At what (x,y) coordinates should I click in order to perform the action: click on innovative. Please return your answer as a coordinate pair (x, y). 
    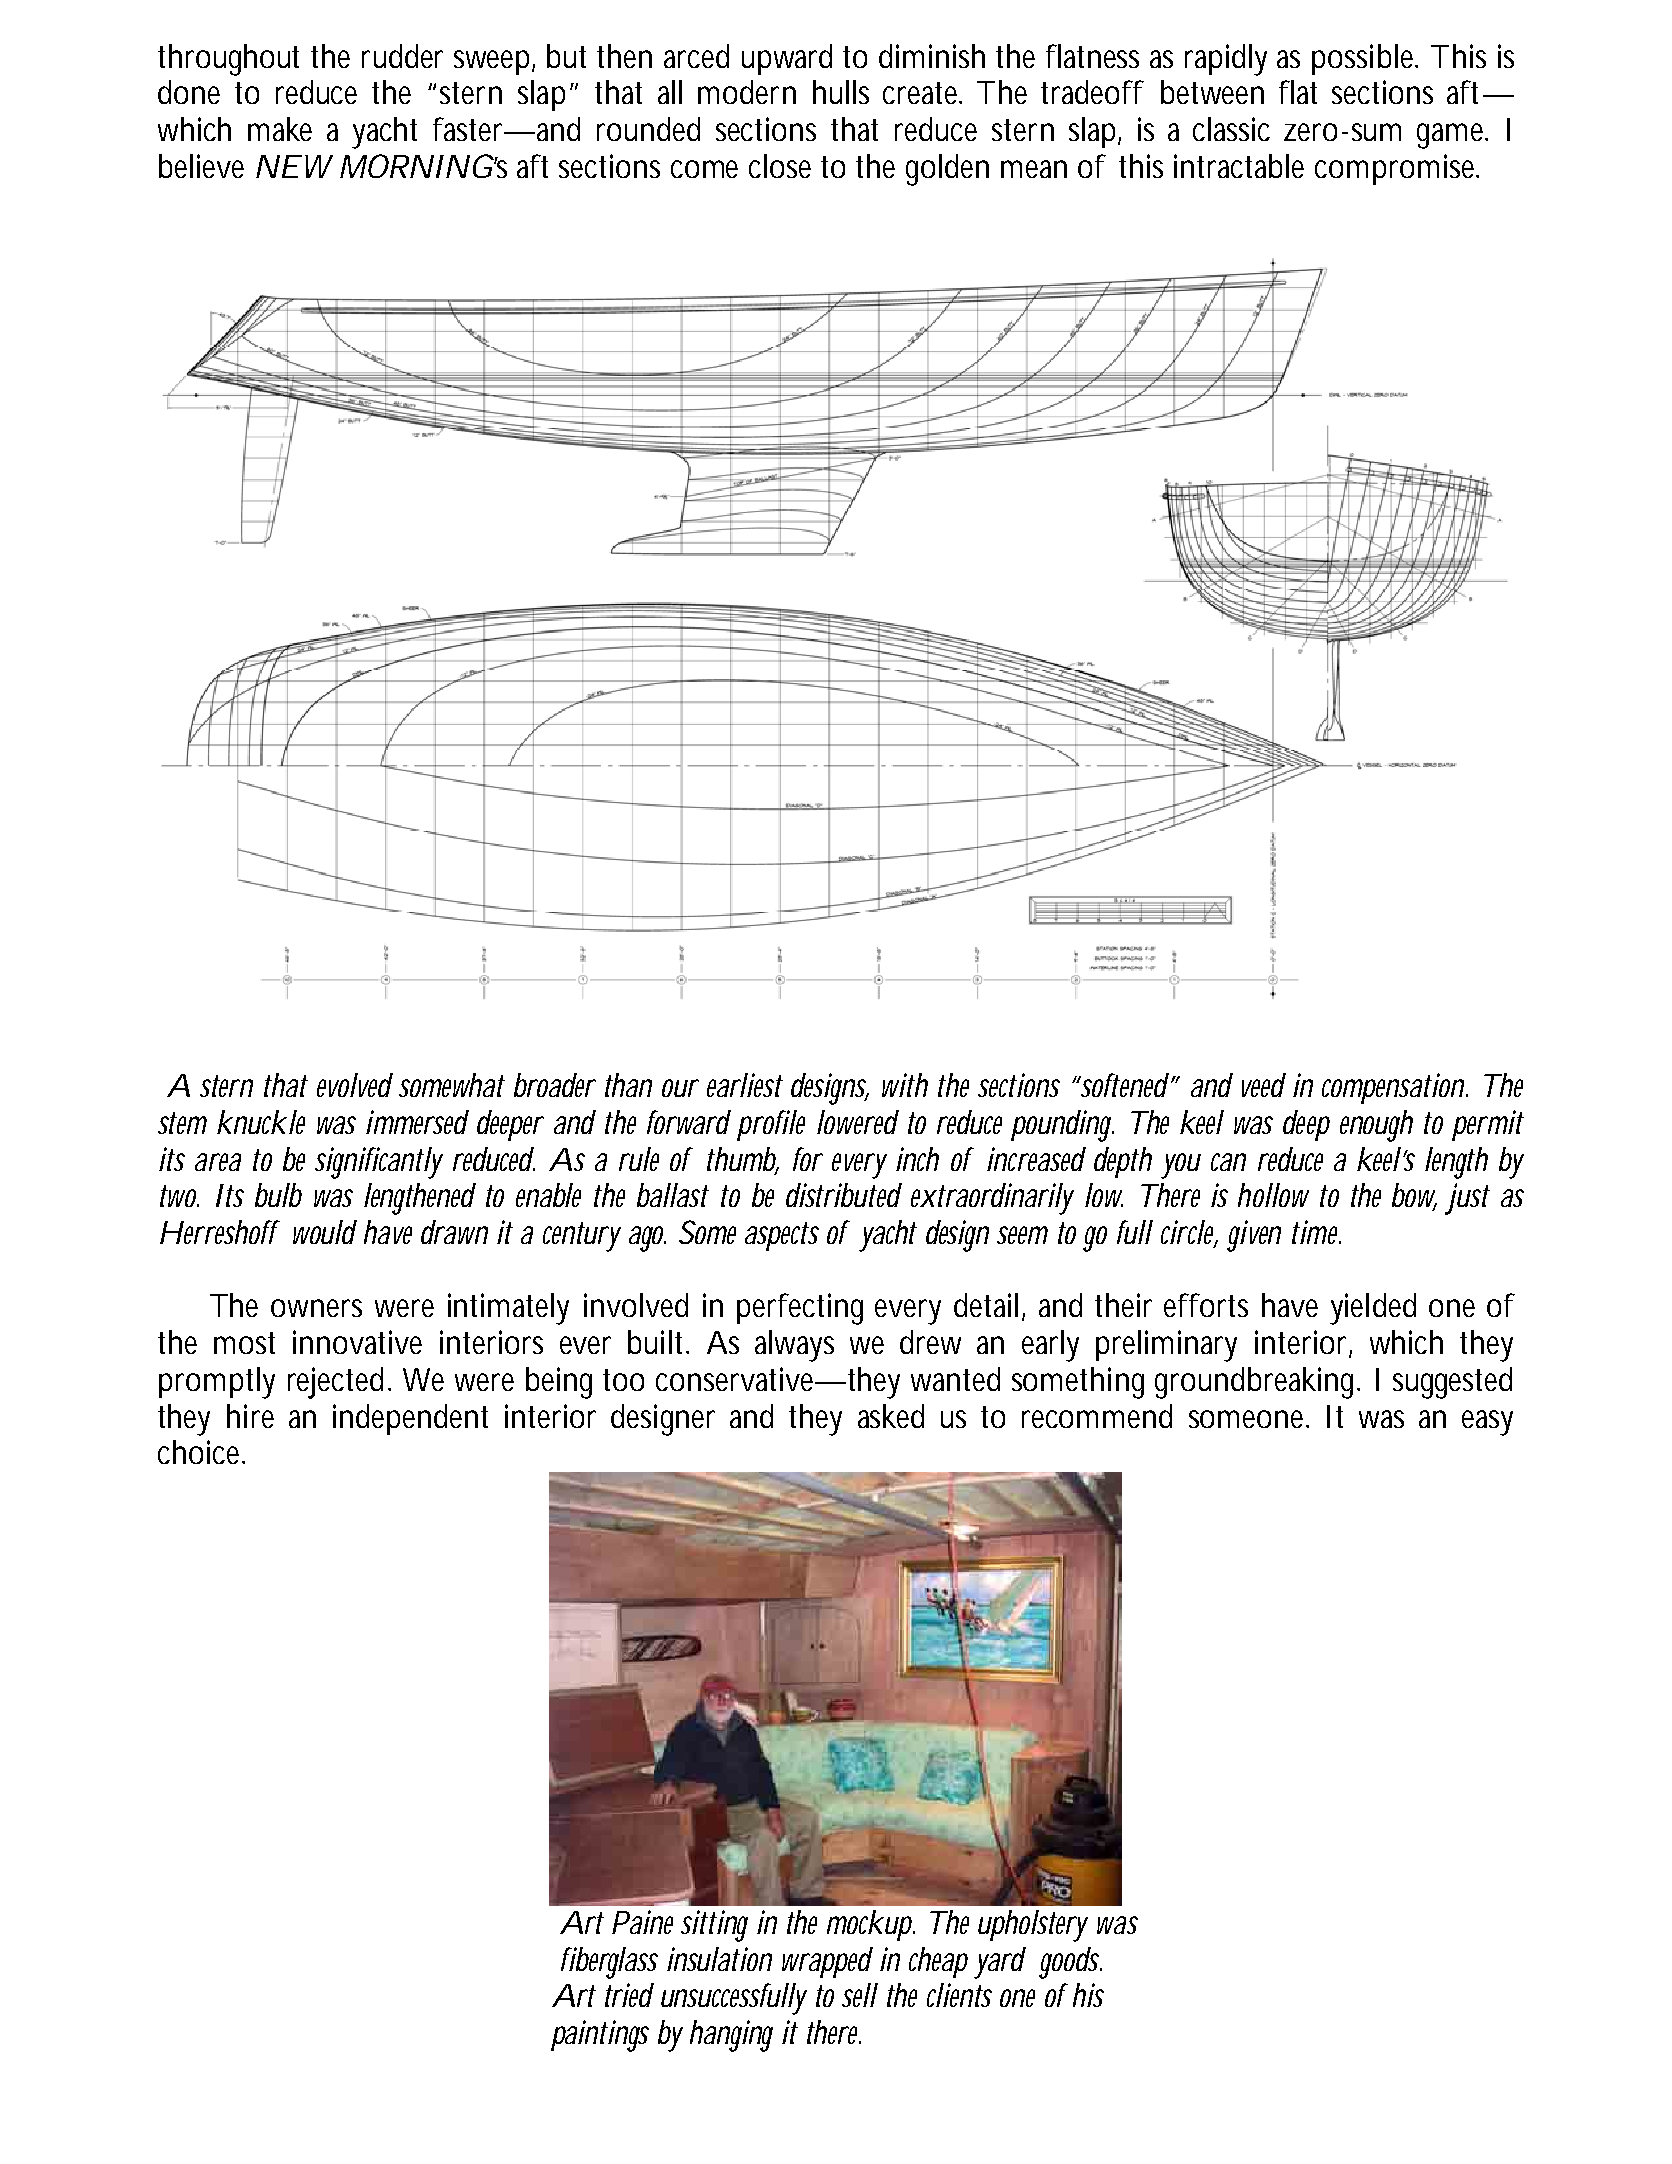
    Looking at the image, I should click on (357, 1342).
